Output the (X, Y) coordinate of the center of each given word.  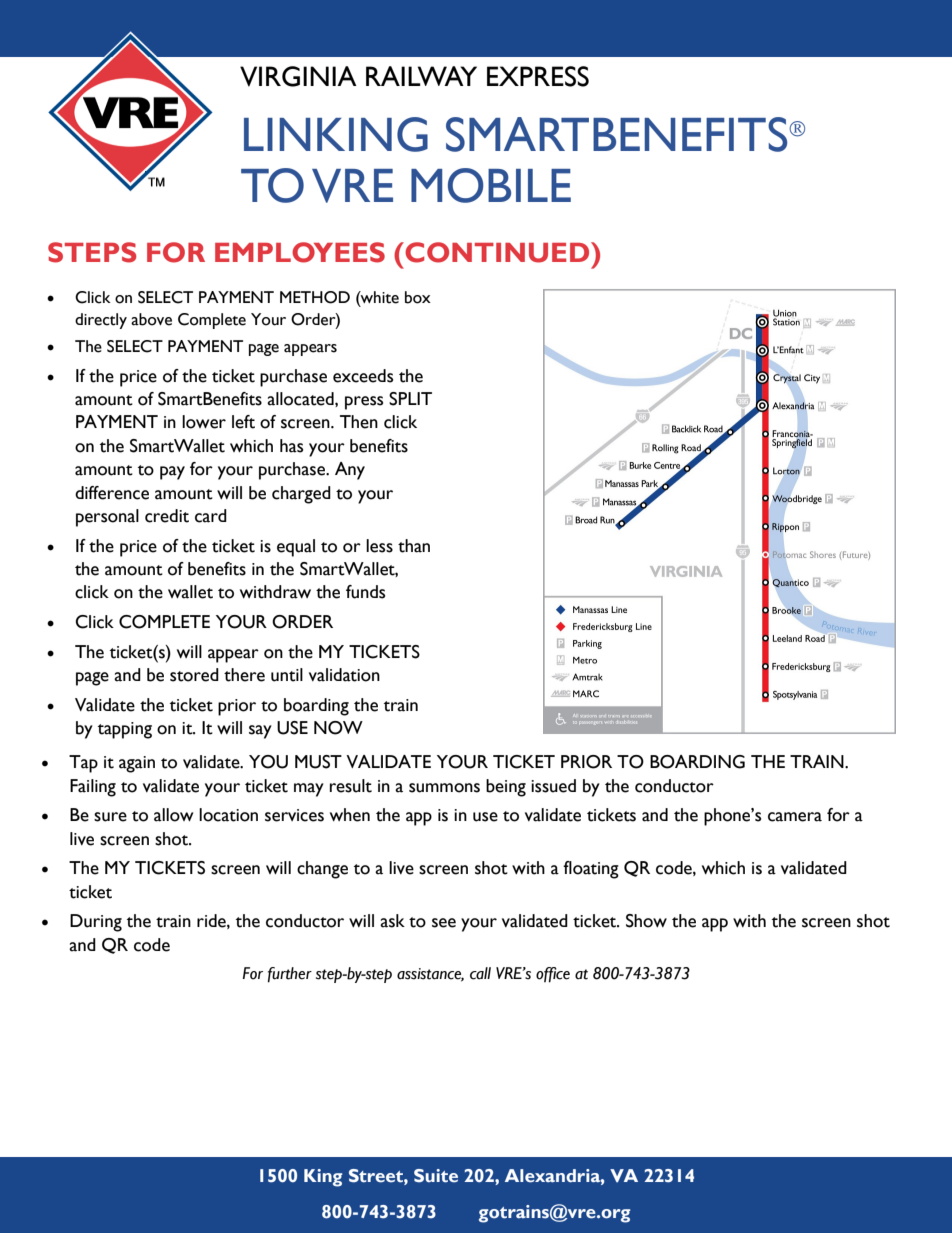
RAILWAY (421, 76)
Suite (436, 1176)
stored (194, 675)
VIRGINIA (298, 76)
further (290, 975)
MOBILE (491, 185)
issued (553, 786)
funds (365, 592)
